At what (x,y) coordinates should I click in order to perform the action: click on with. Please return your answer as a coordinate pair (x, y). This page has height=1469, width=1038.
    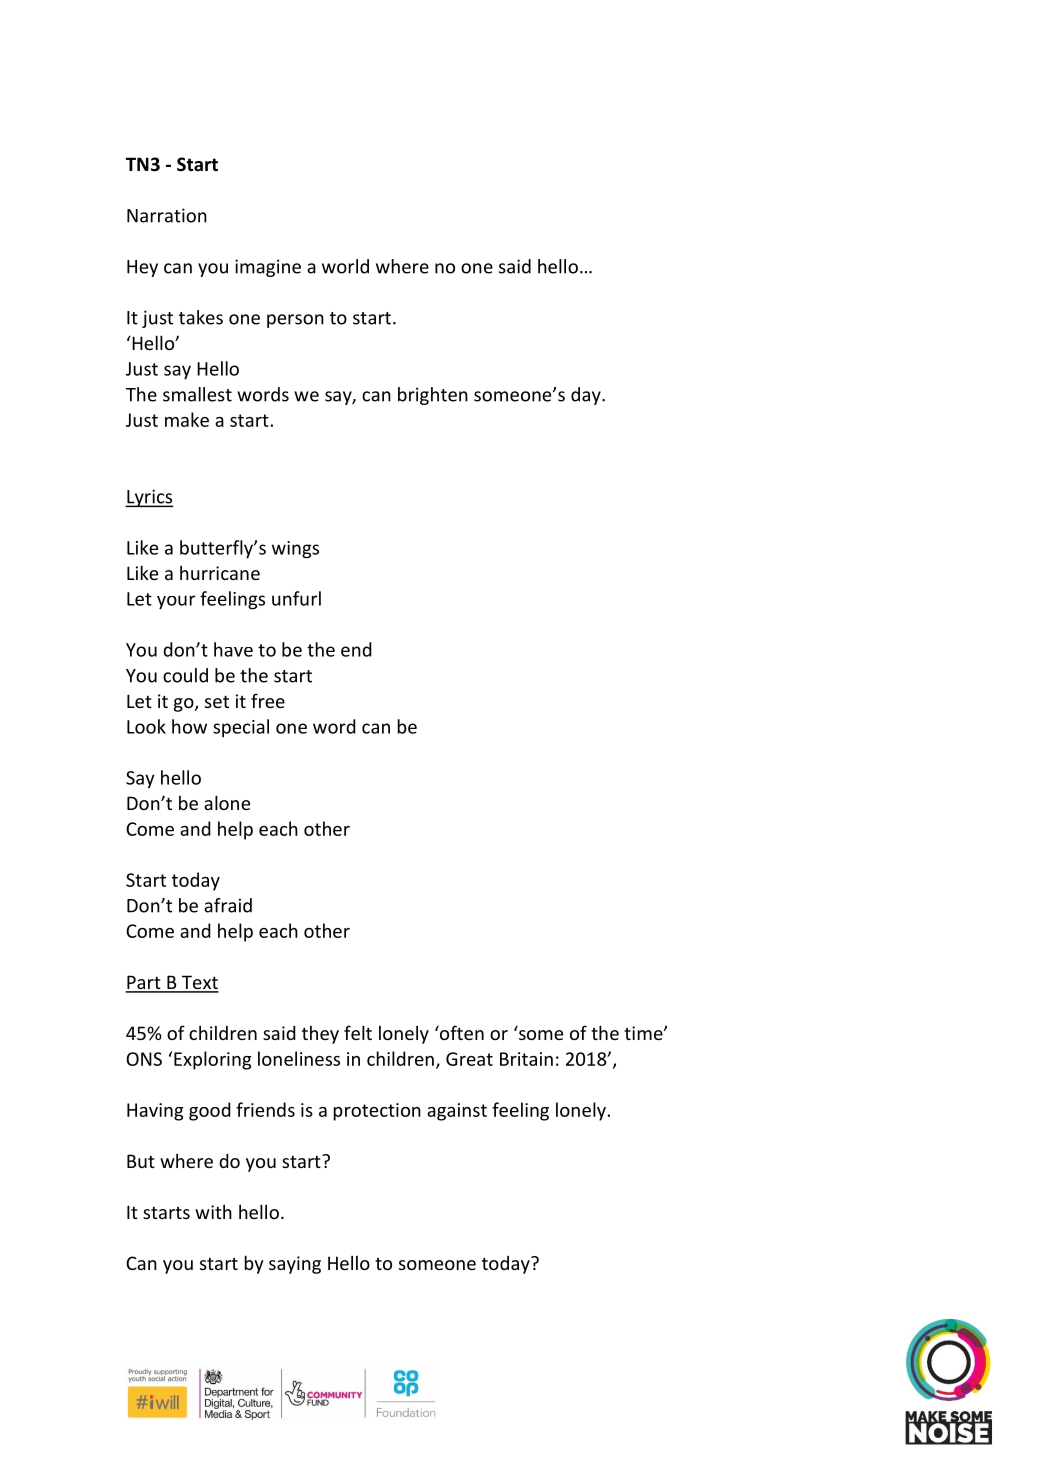
    Looking at the image, I should click on (213, 1211).
